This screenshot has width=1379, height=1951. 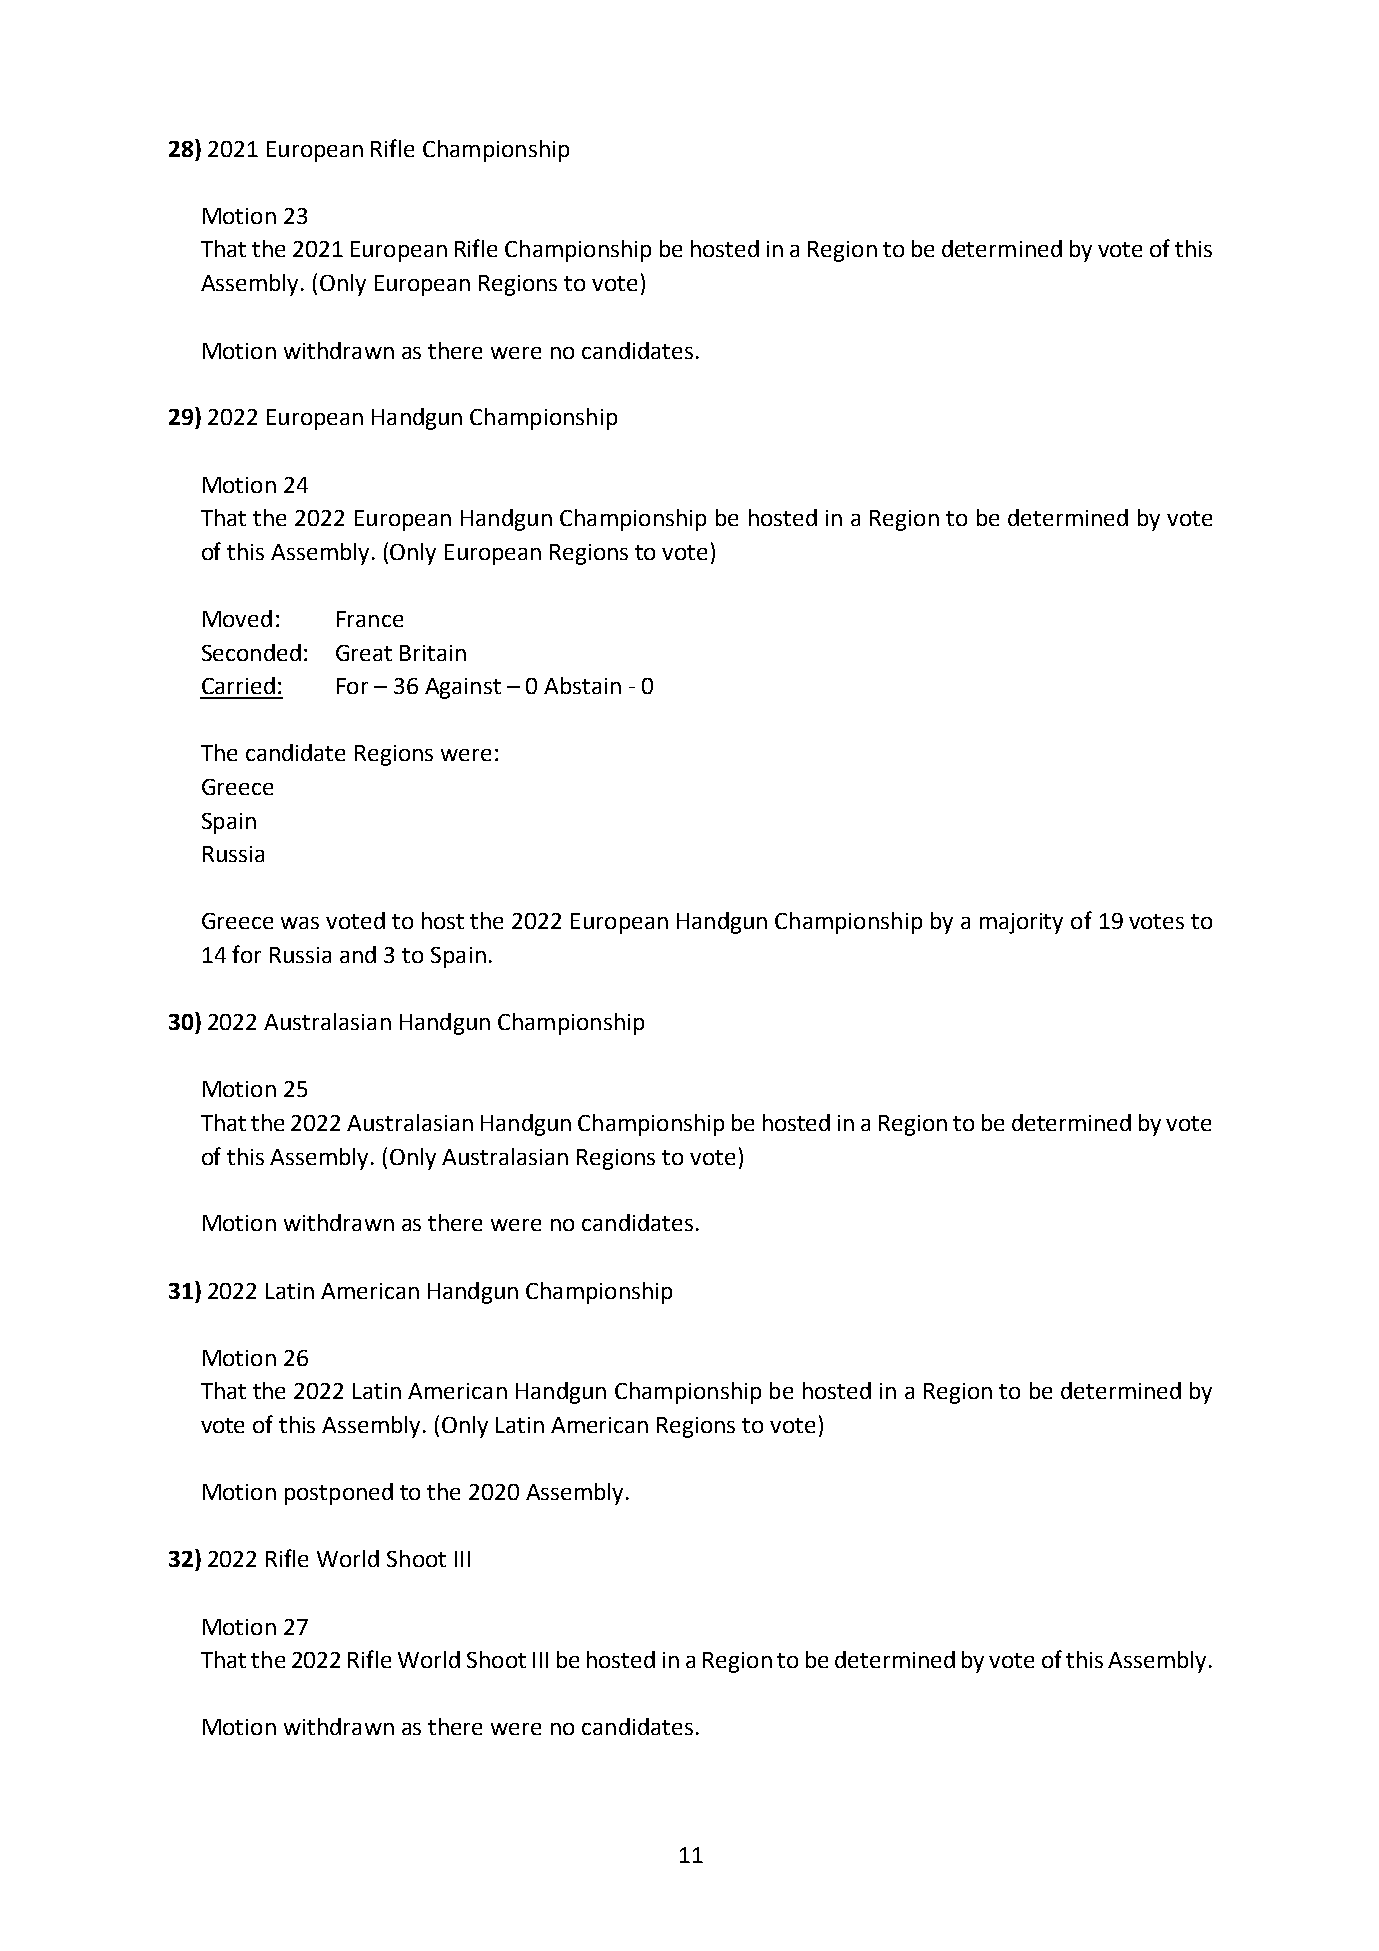 What do you see at coordinates (582, 685) in the screenshot?
I see `Abstain` at bounding box center [582, 685].
